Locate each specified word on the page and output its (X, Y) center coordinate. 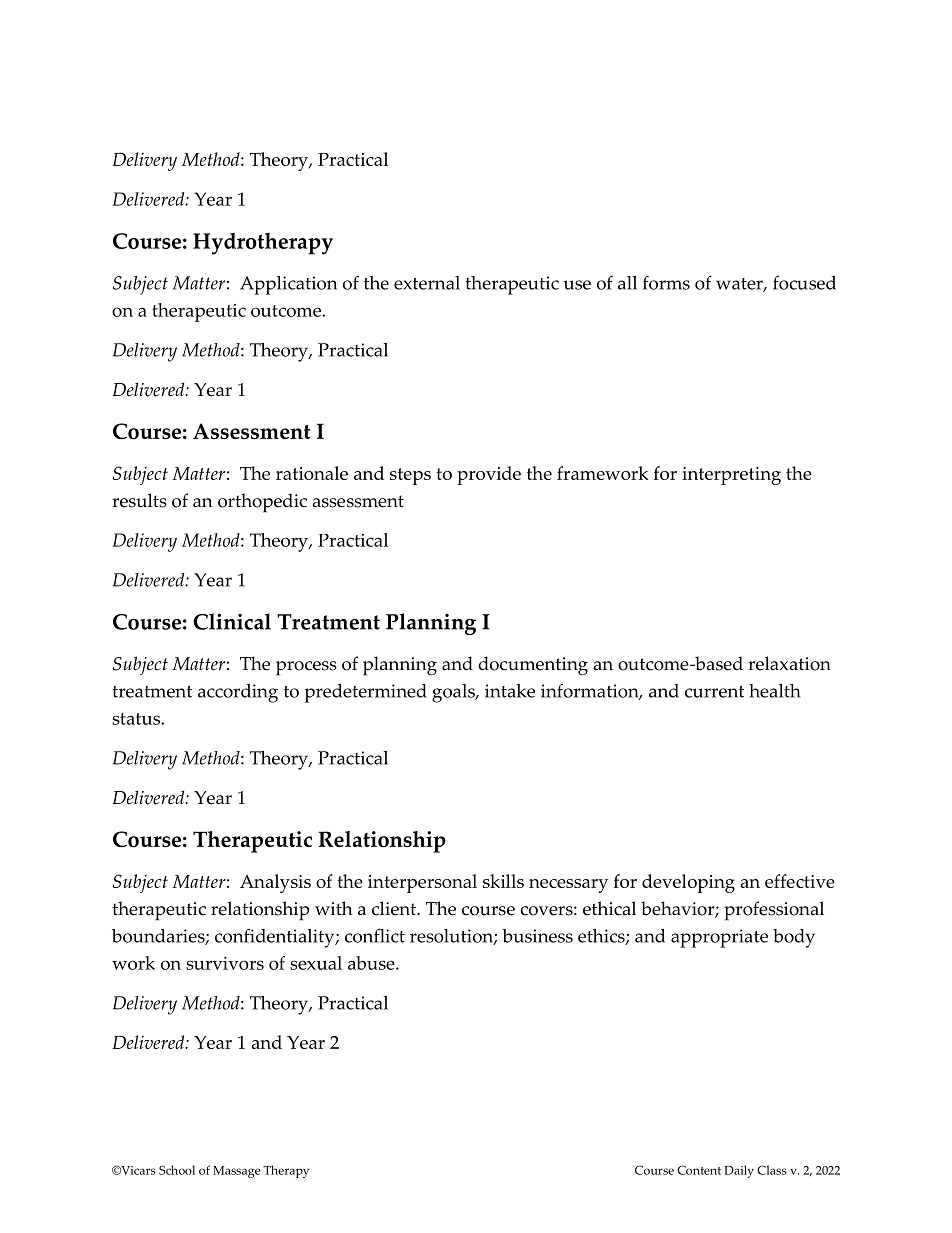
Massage (236, 1172)
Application (288, 285)
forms (666, 282)
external (427, 283)
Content (699, 1170)
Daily (739, 1171)
